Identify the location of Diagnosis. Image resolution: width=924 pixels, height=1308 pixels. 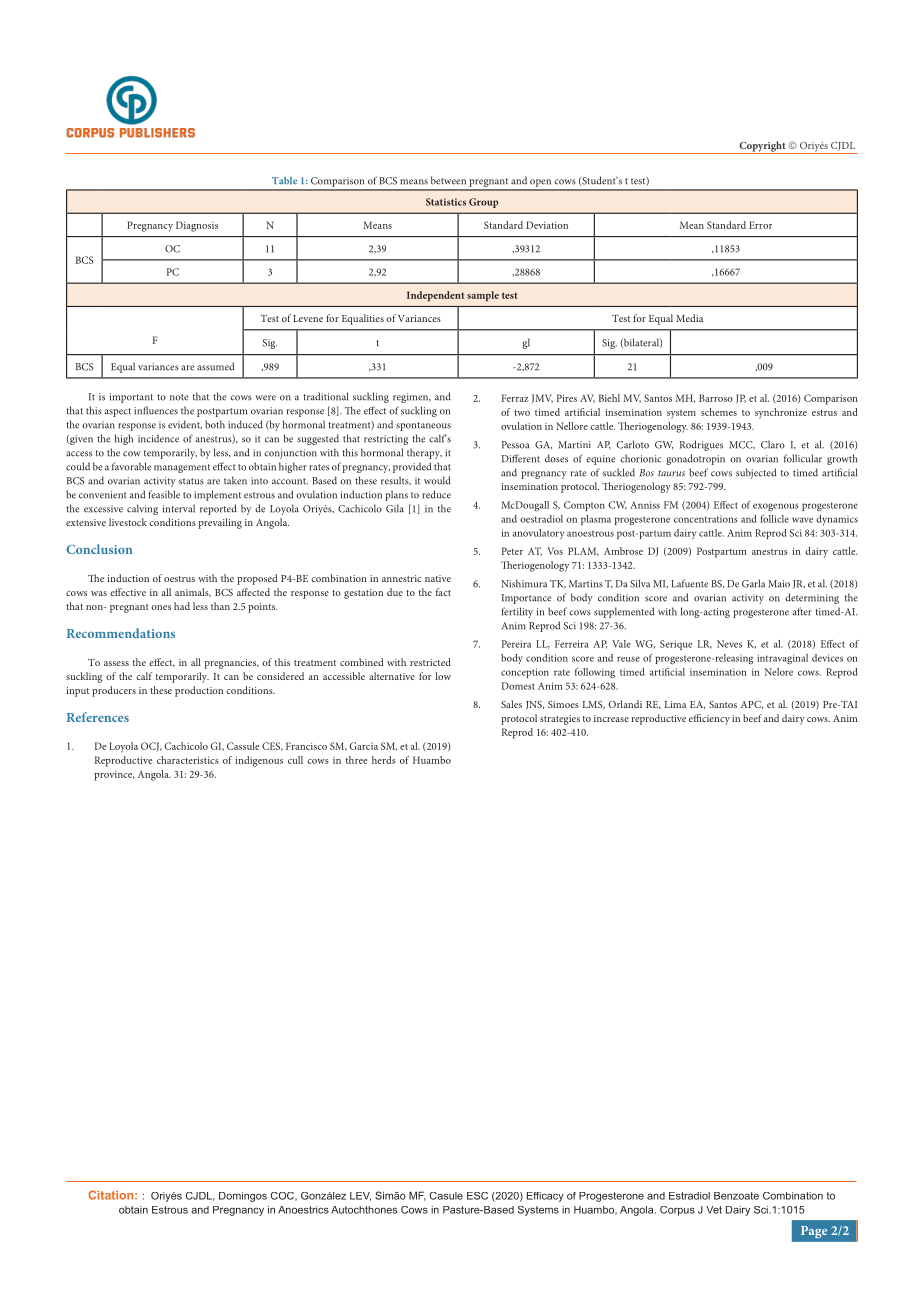
(197, 226).
